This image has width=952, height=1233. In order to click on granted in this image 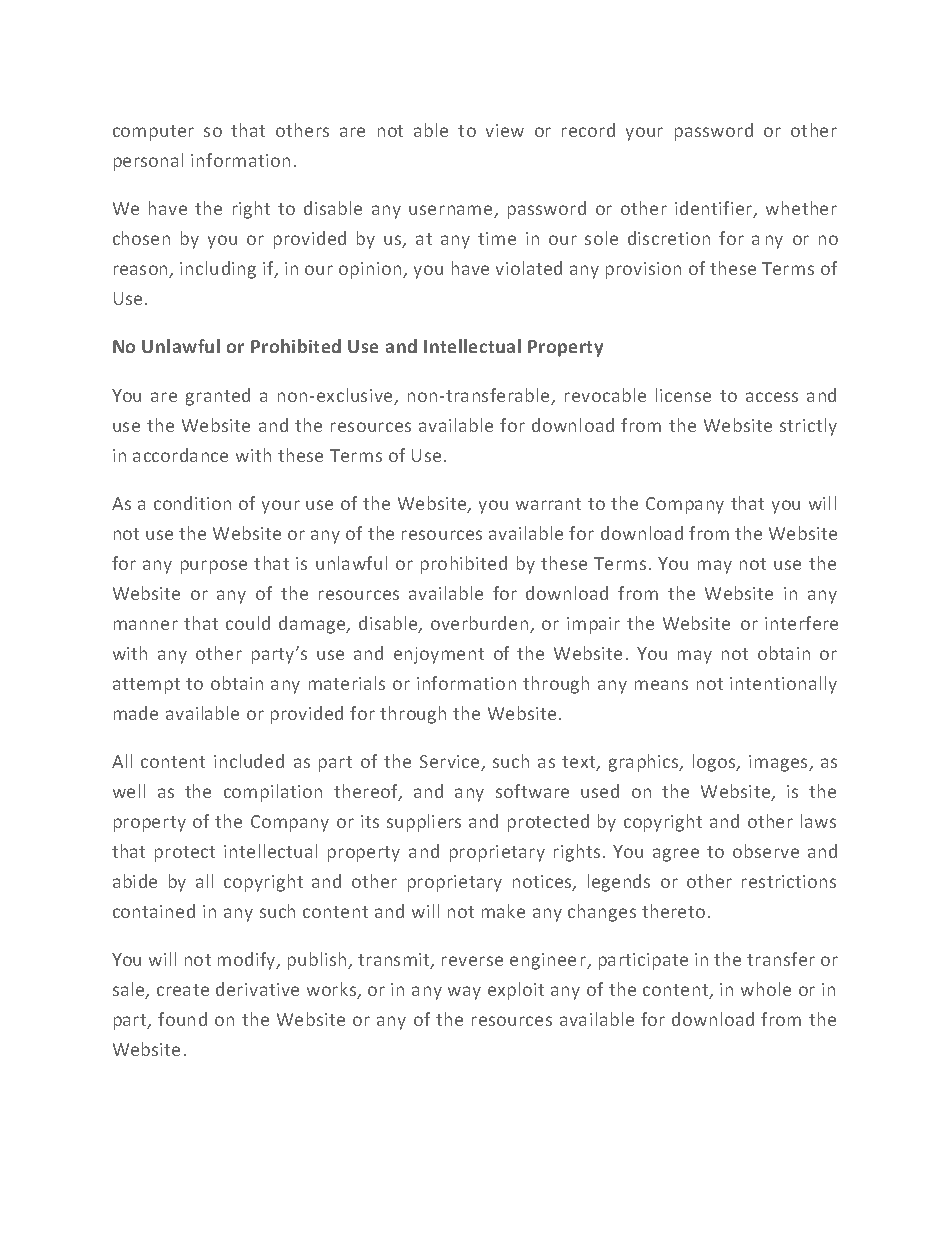, I will do `click(218, 397)`.
